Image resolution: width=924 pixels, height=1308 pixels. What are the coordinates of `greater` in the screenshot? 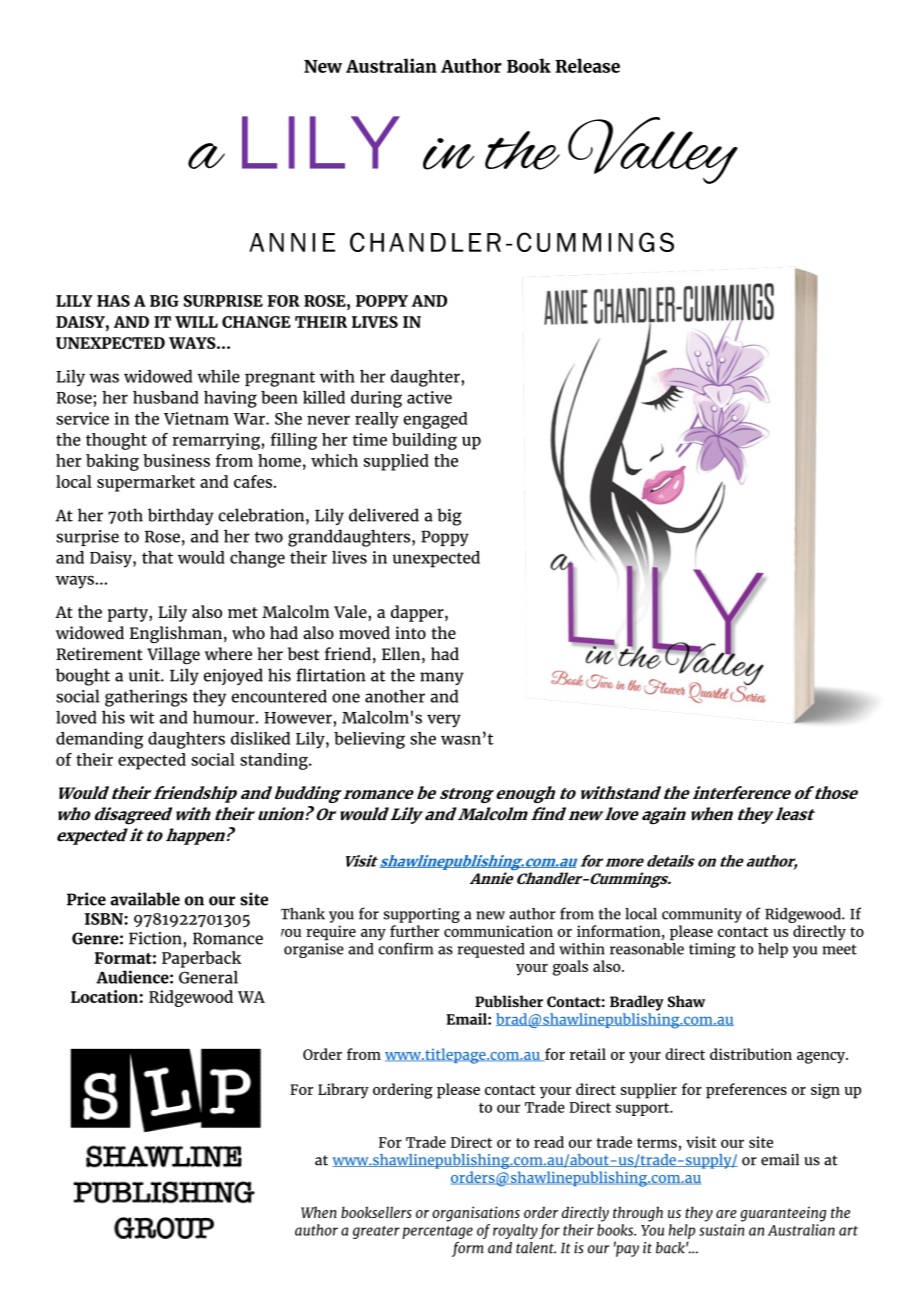 It's located at (376, 1232).
